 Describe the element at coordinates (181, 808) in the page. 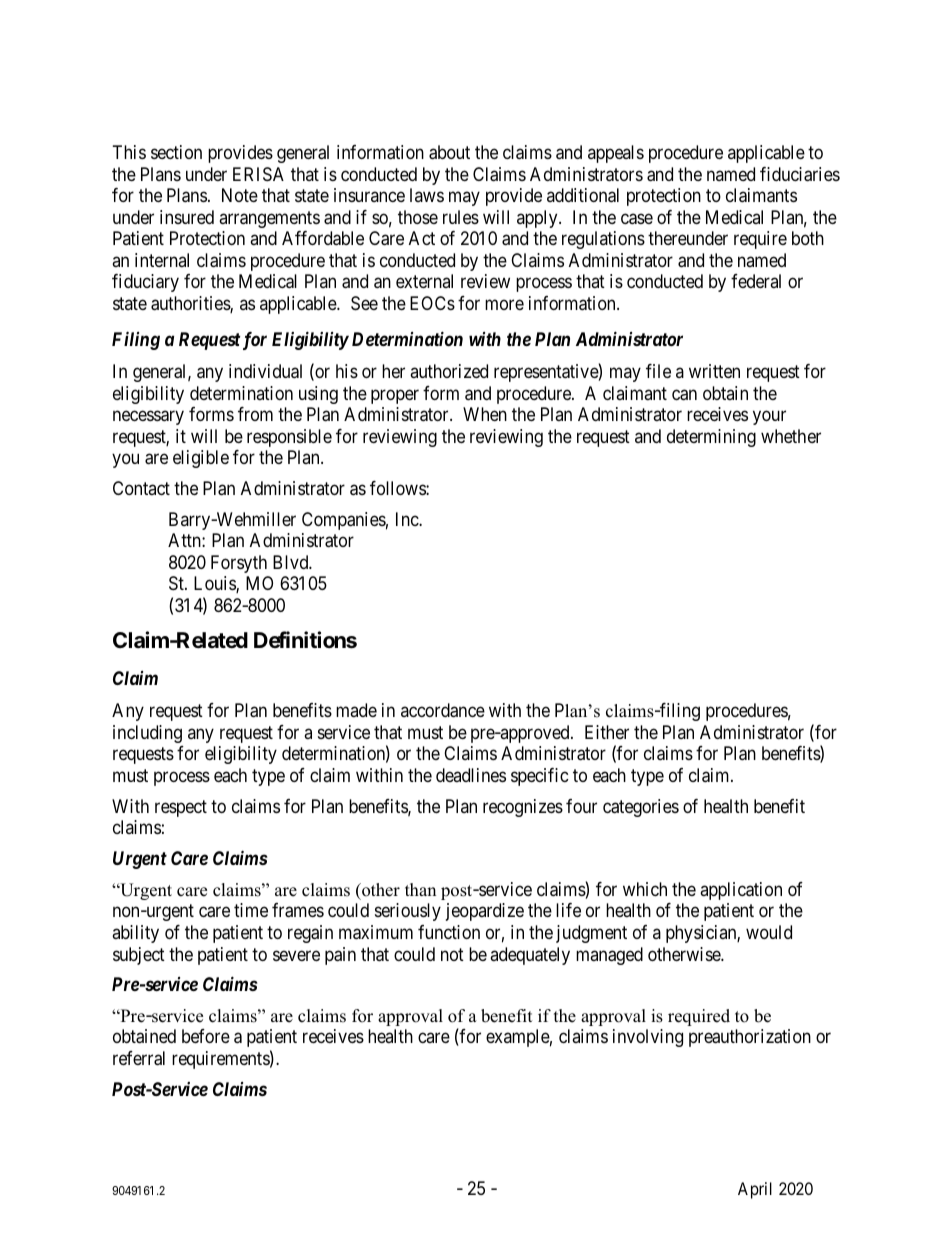

I see `respect` at that location.
